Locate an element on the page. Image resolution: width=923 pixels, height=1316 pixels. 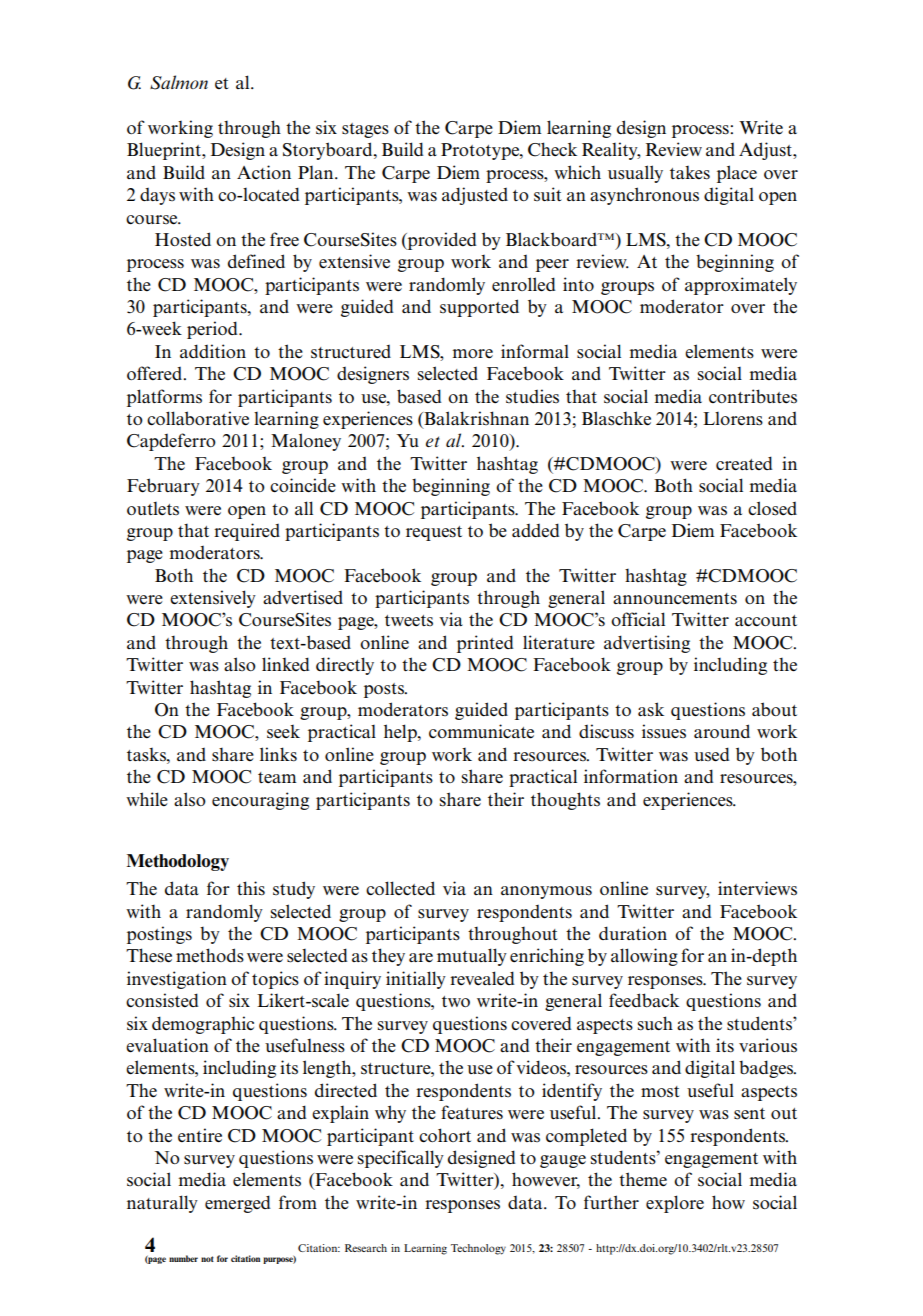
emerged is located at coordinates (238, 1204).
